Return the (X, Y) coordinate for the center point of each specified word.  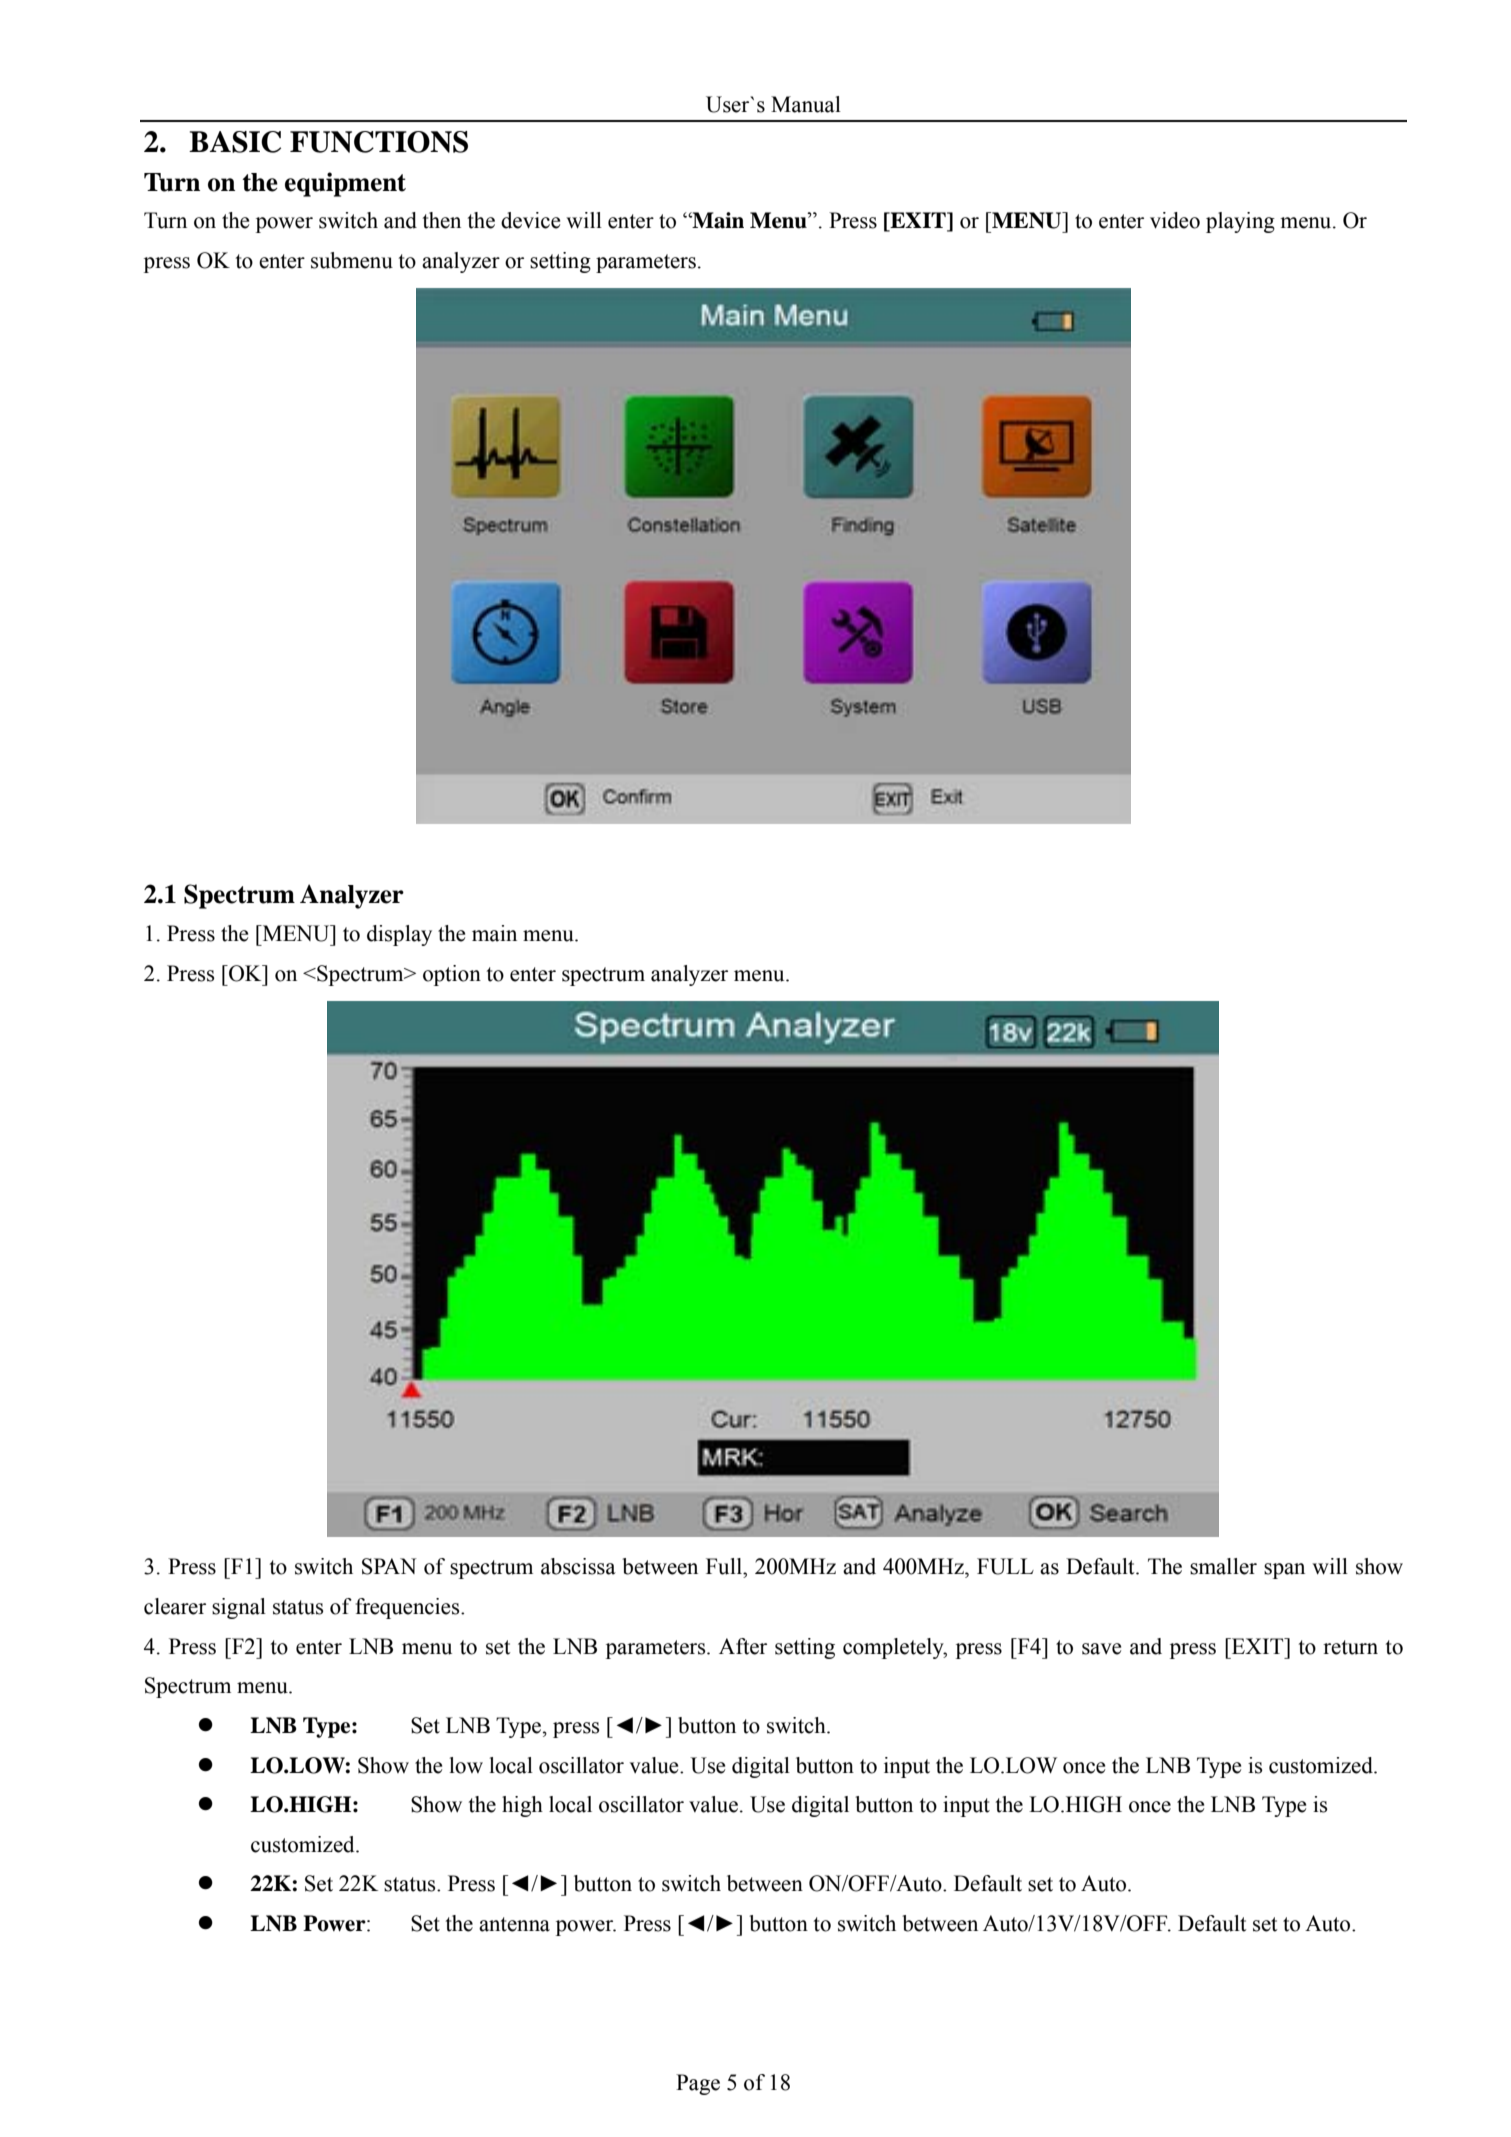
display (399, 935)
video (1175, 220)
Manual (806, 104)
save (1101, 1649)
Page (698, 2084)
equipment (345, 184)
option (452, 975)
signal (239, 1608)
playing (1240, 222)
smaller (1223, 1566)
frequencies (409, 1608)
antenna (514, 1924)
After (743, 1646)
